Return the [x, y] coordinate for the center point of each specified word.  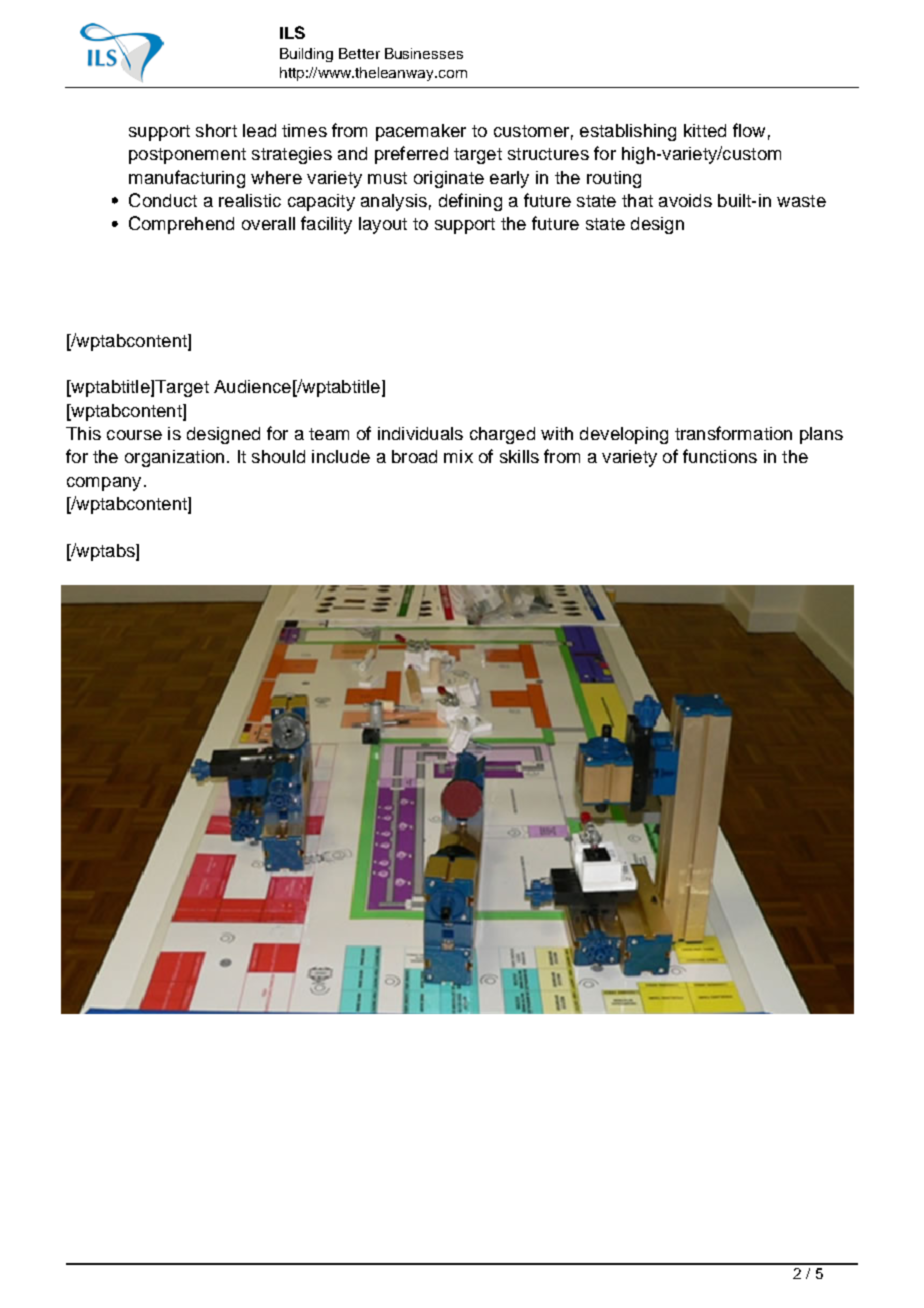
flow [749, 130]
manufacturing [187, 179]
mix [458, 456]
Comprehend [181, 225]
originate [449, 179]
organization [174, 458]
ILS [292, 32]
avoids [685, 200]
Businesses [424, 53]
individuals [420, 433]
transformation [733, 433]
